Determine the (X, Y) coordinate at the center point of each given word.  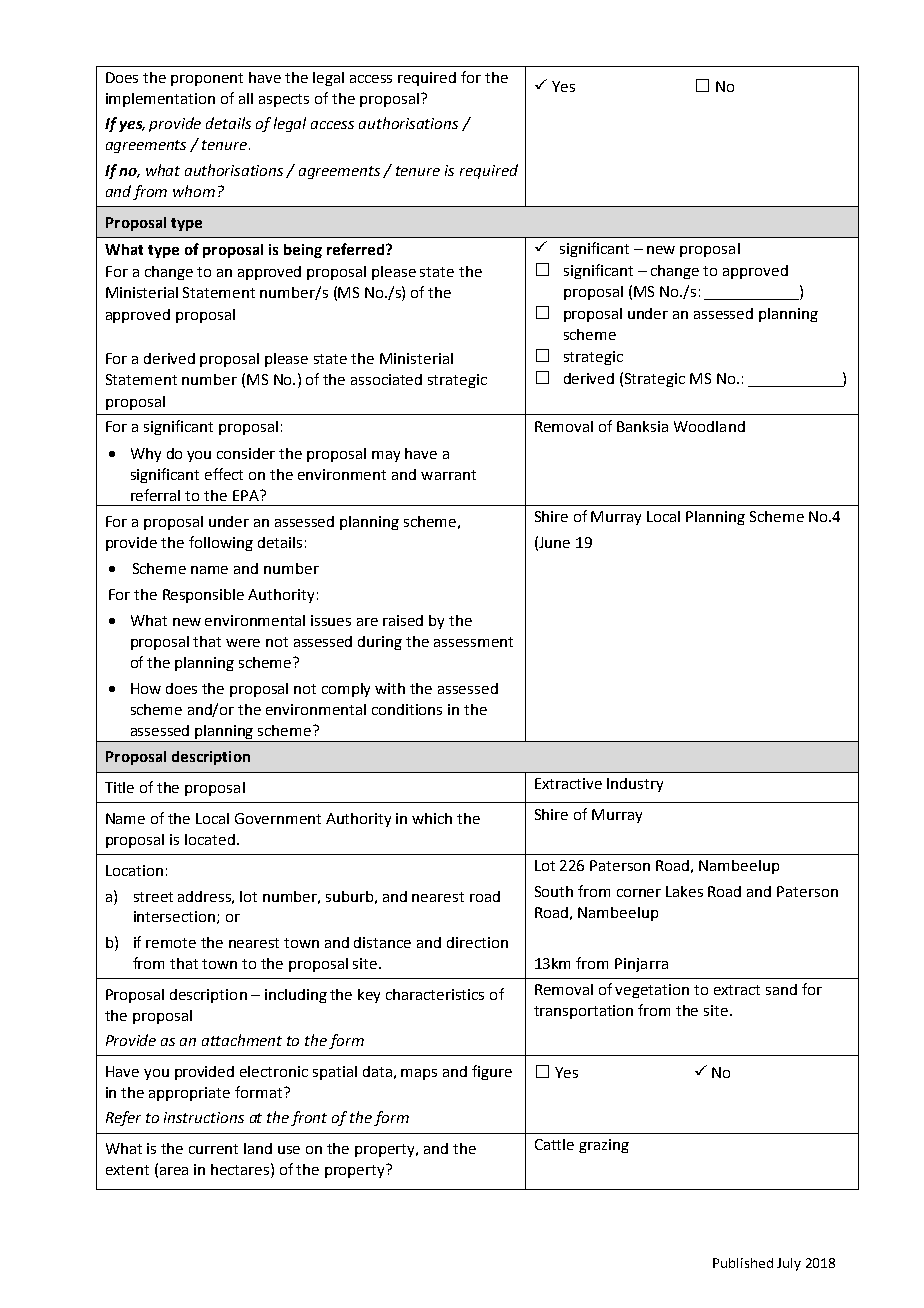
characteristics (435, 994)
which (432, 818)
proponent (207, 79)
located (210, 839)
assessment (473, 642)
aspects (284, 100)
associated (386, 379)
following (221, 543)
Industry (635, 785)
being (303, 251)
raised (403, 620)
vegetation (652, 991)
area (174, 1171)
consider (246, 453)
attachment (242, 1040)
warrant (448, 475)
